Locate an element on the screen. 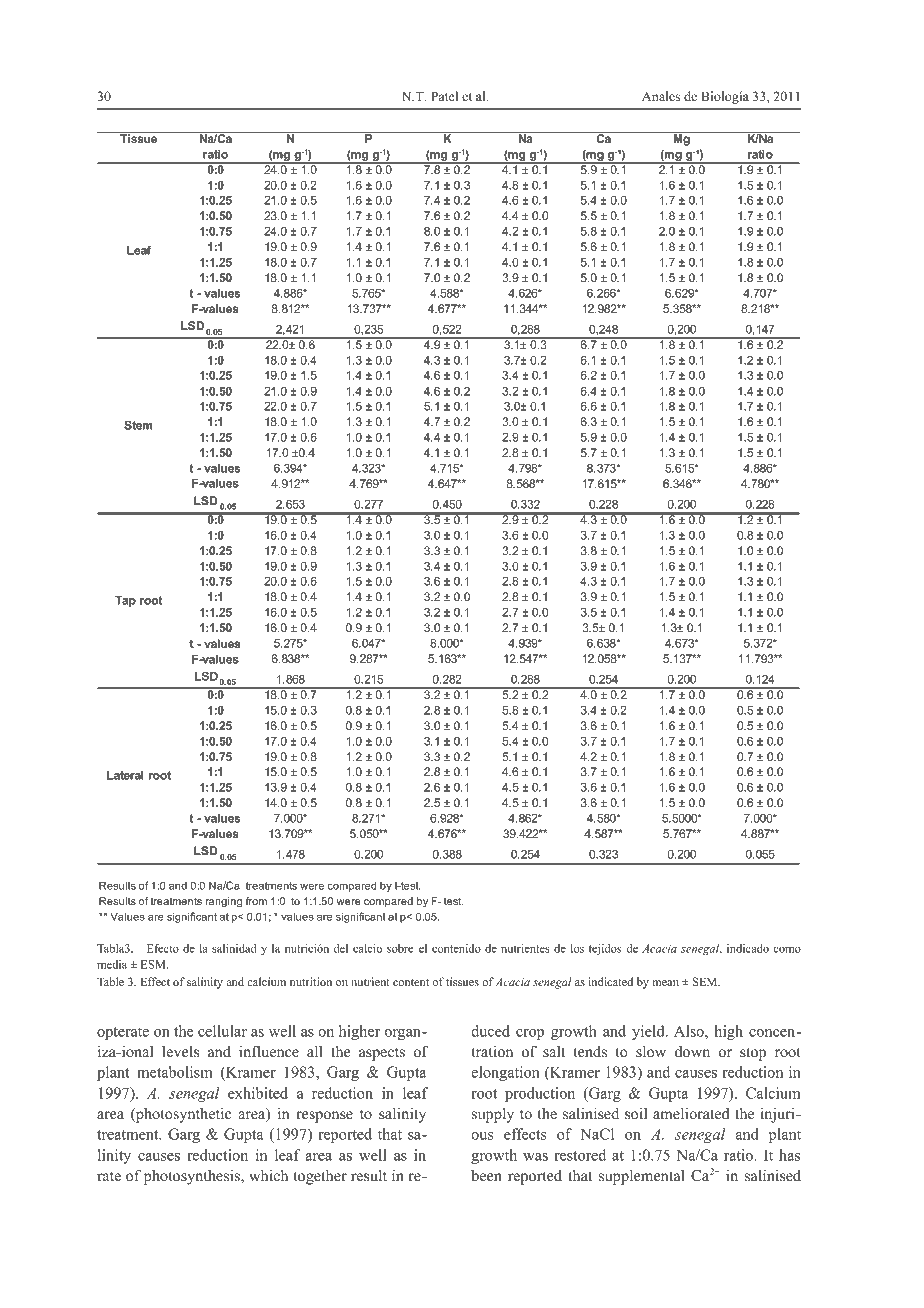 This screenshot has width=924, height=1308. photosynthesis is located at coordinates (193, 1177).
